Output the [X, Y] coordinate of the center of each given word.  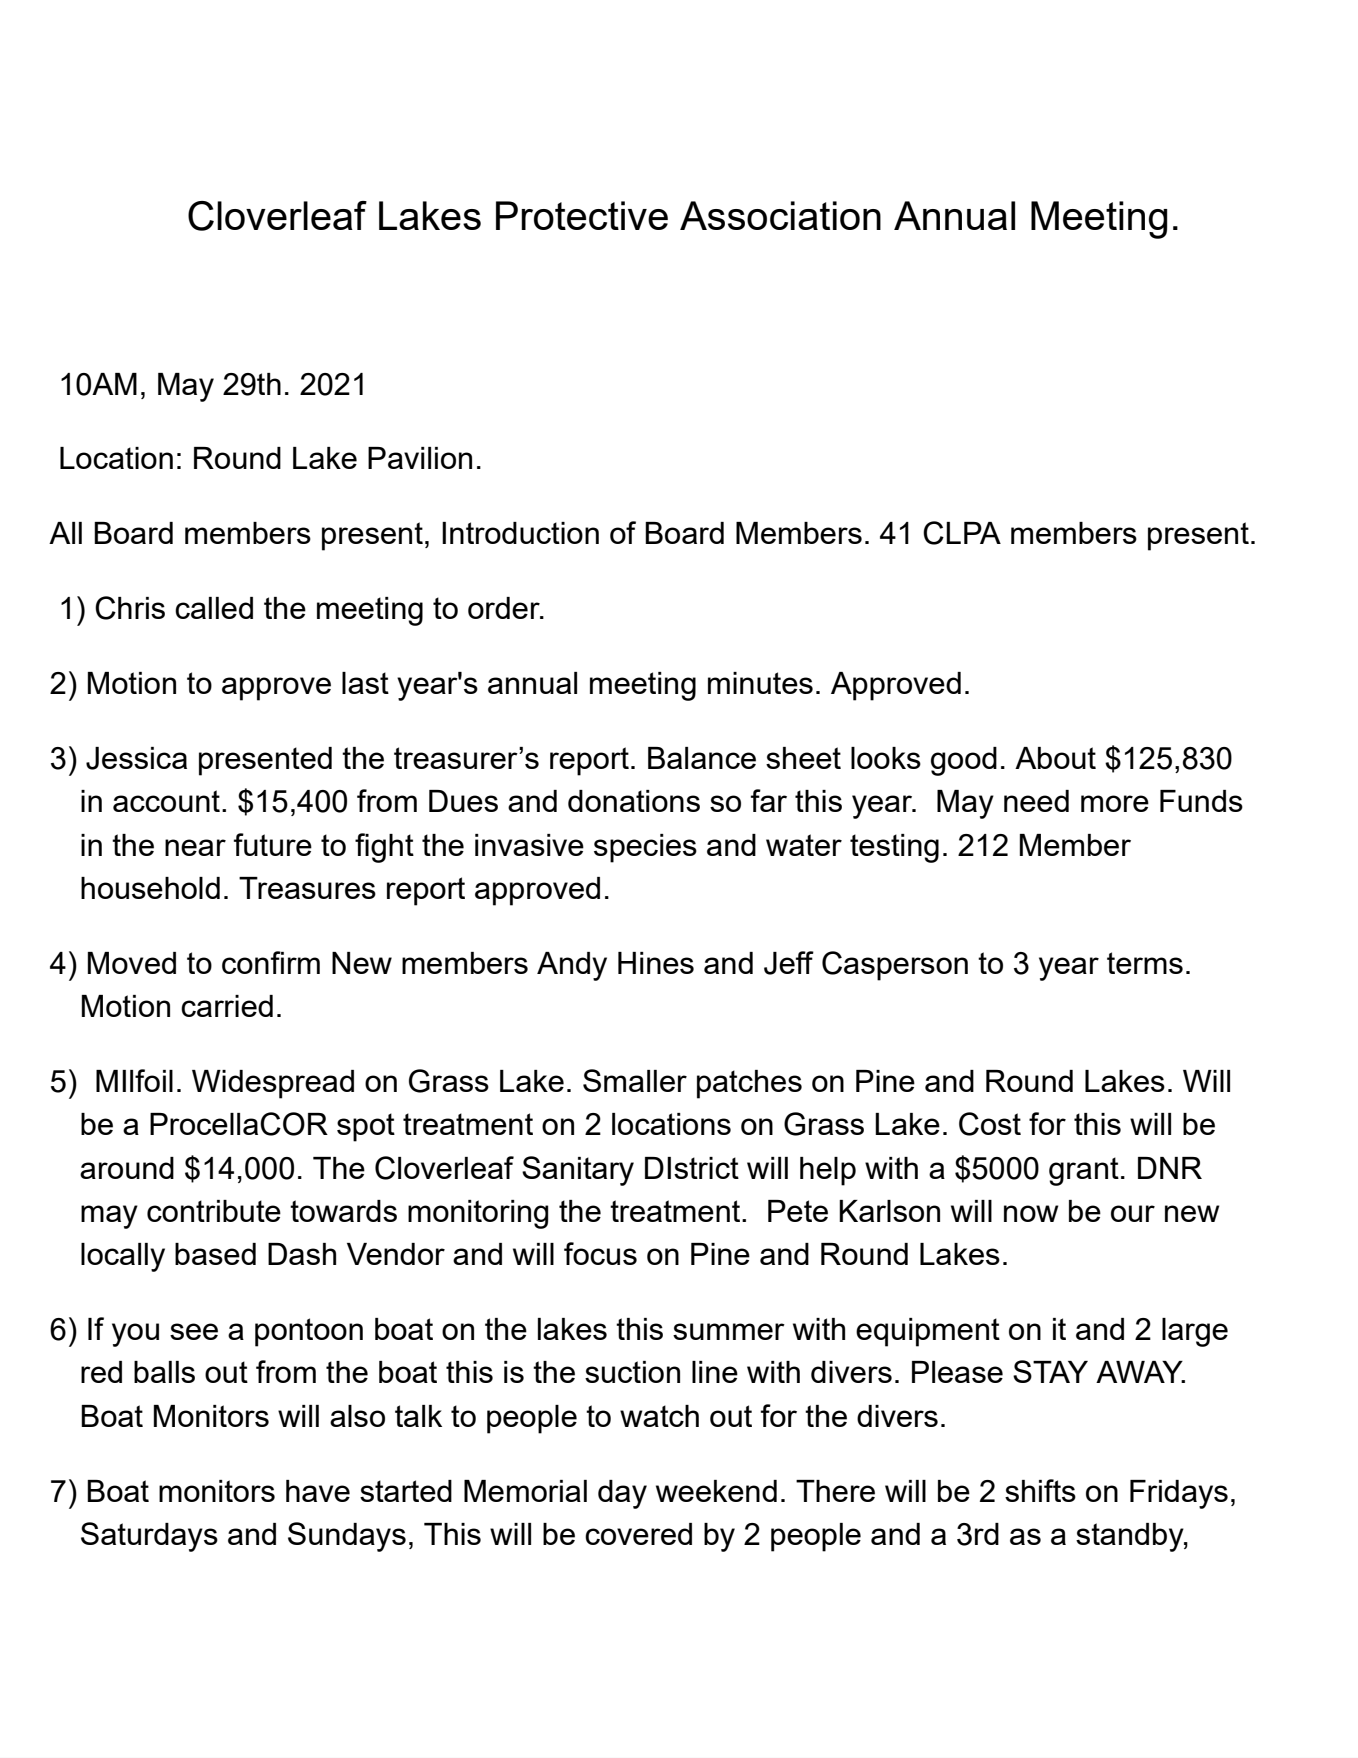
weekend [716, 1491]
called [214, 608]
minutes [760, 683]
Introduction [520, 533]
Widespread [273, 1084]
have [318, 1491]
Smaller [635, 1080]
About [1055, 758]
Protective [582, 215]
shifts [1040, 1490]
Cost [990, 1124]
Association [780, 215]
